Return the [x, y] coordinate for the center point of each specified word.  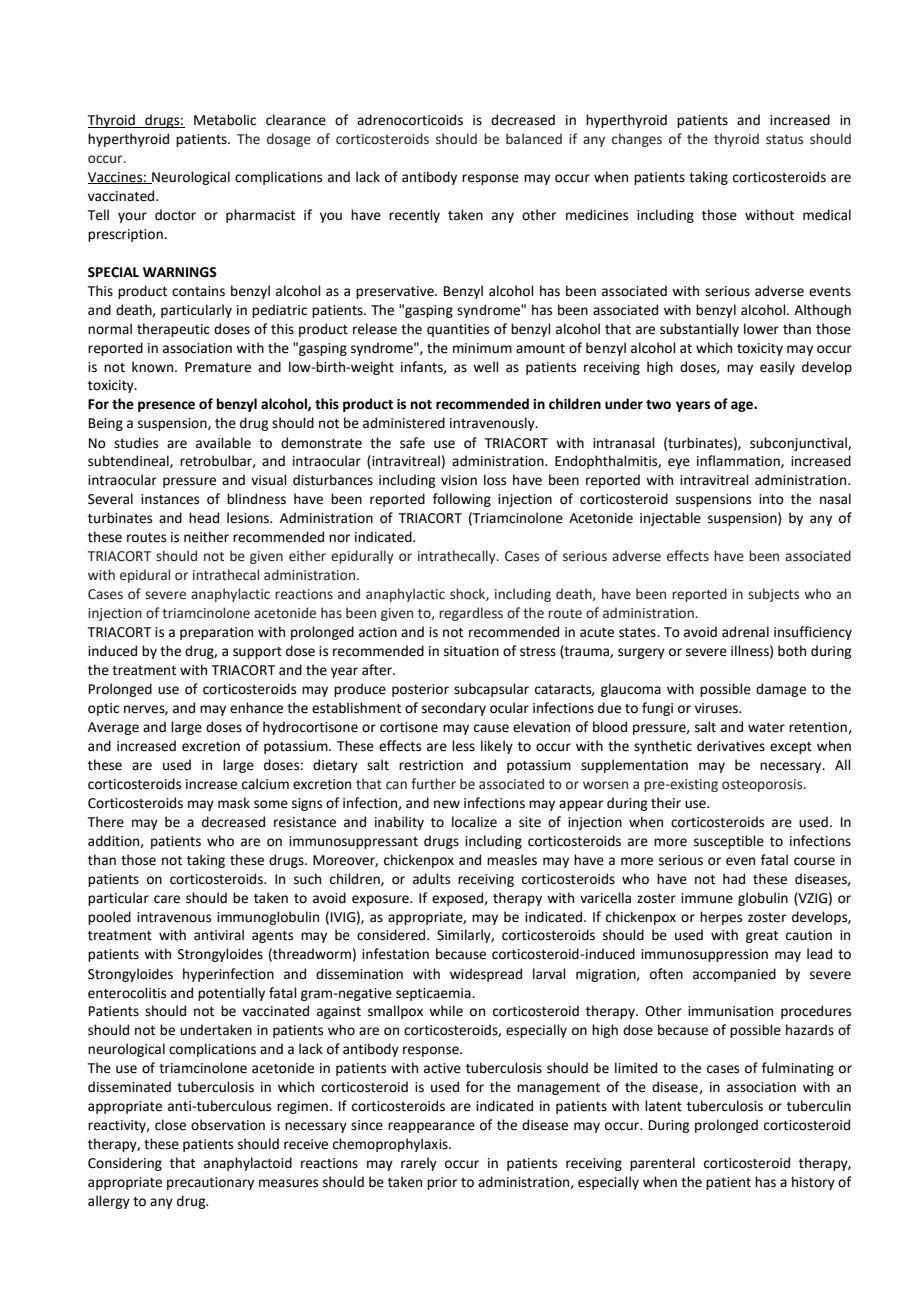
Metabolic [225, 120]
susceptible [729, 842]
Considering [125, 1164]
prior [442, 1183]
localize [474, 822]
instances [170, 499]
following [462, 500]
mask [234, 803]
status [784, 140]
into [771, 499]
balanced [534, 139]
